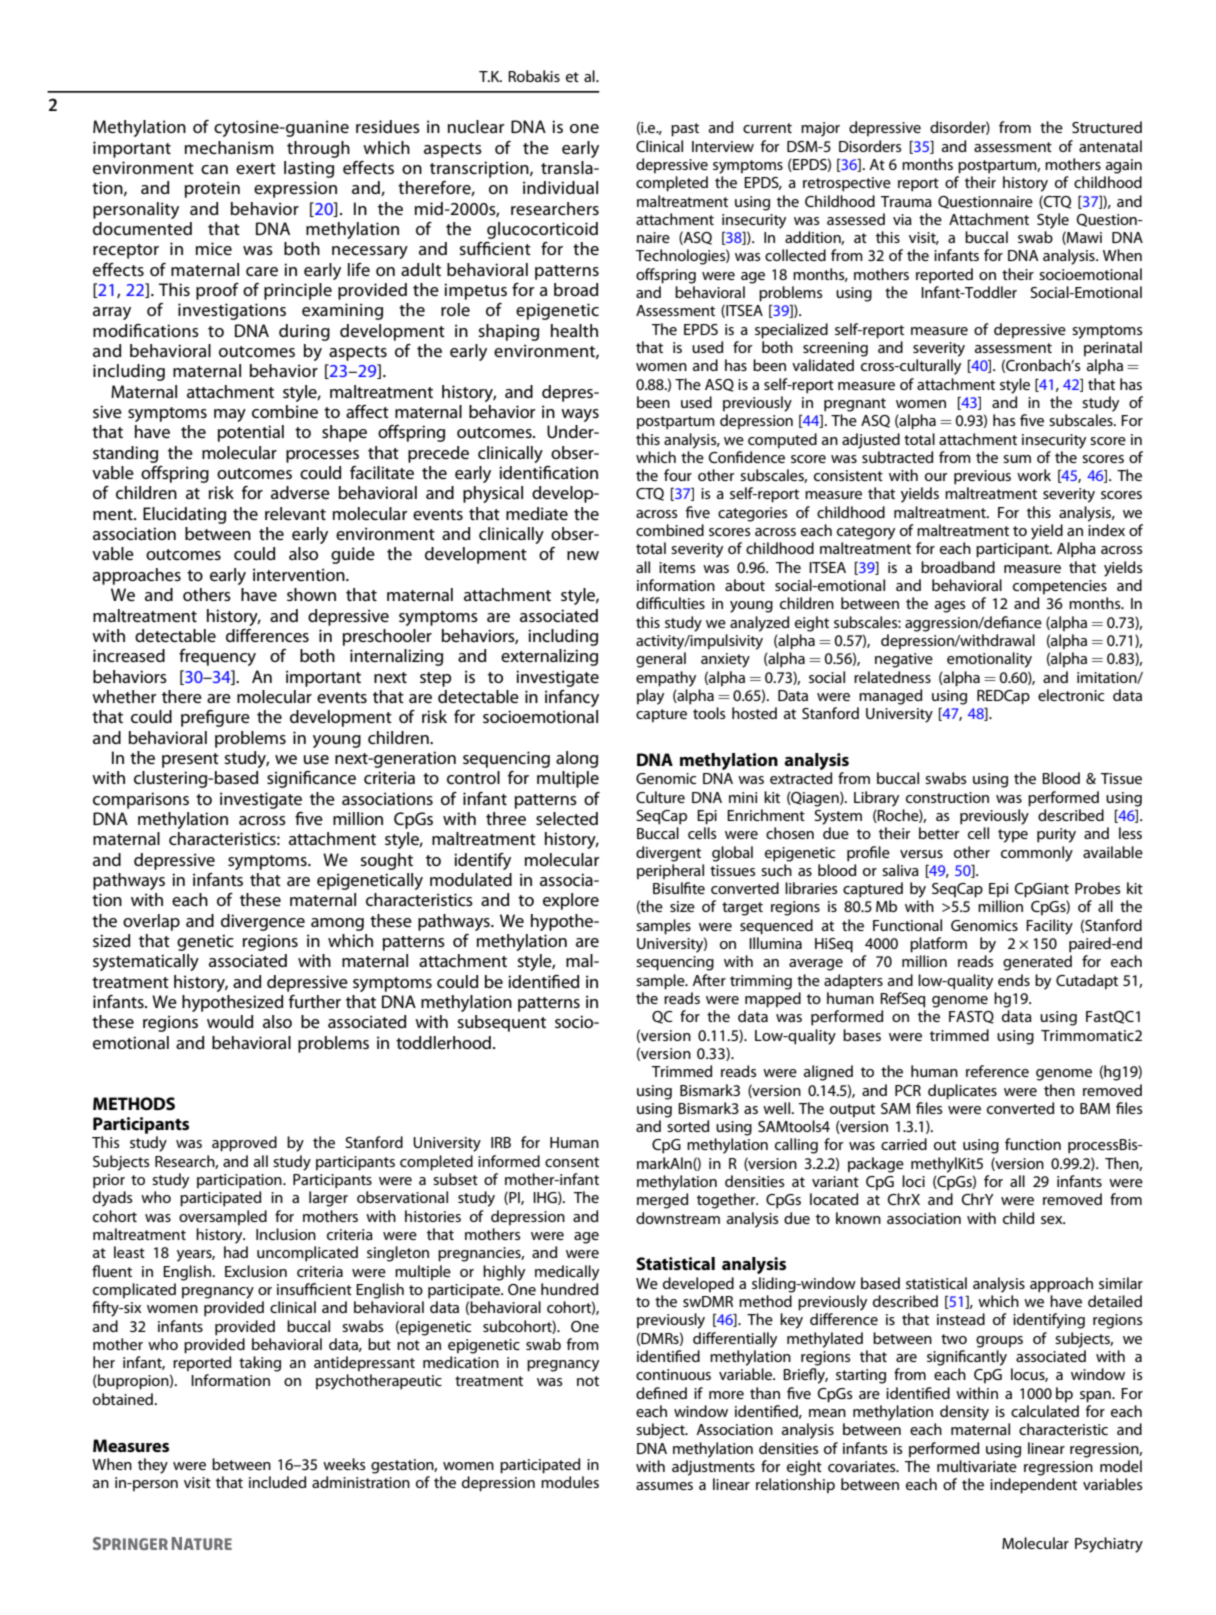  Describe the element at coordinates (256, 168) in the screenshot. I see `exert` at that location.
